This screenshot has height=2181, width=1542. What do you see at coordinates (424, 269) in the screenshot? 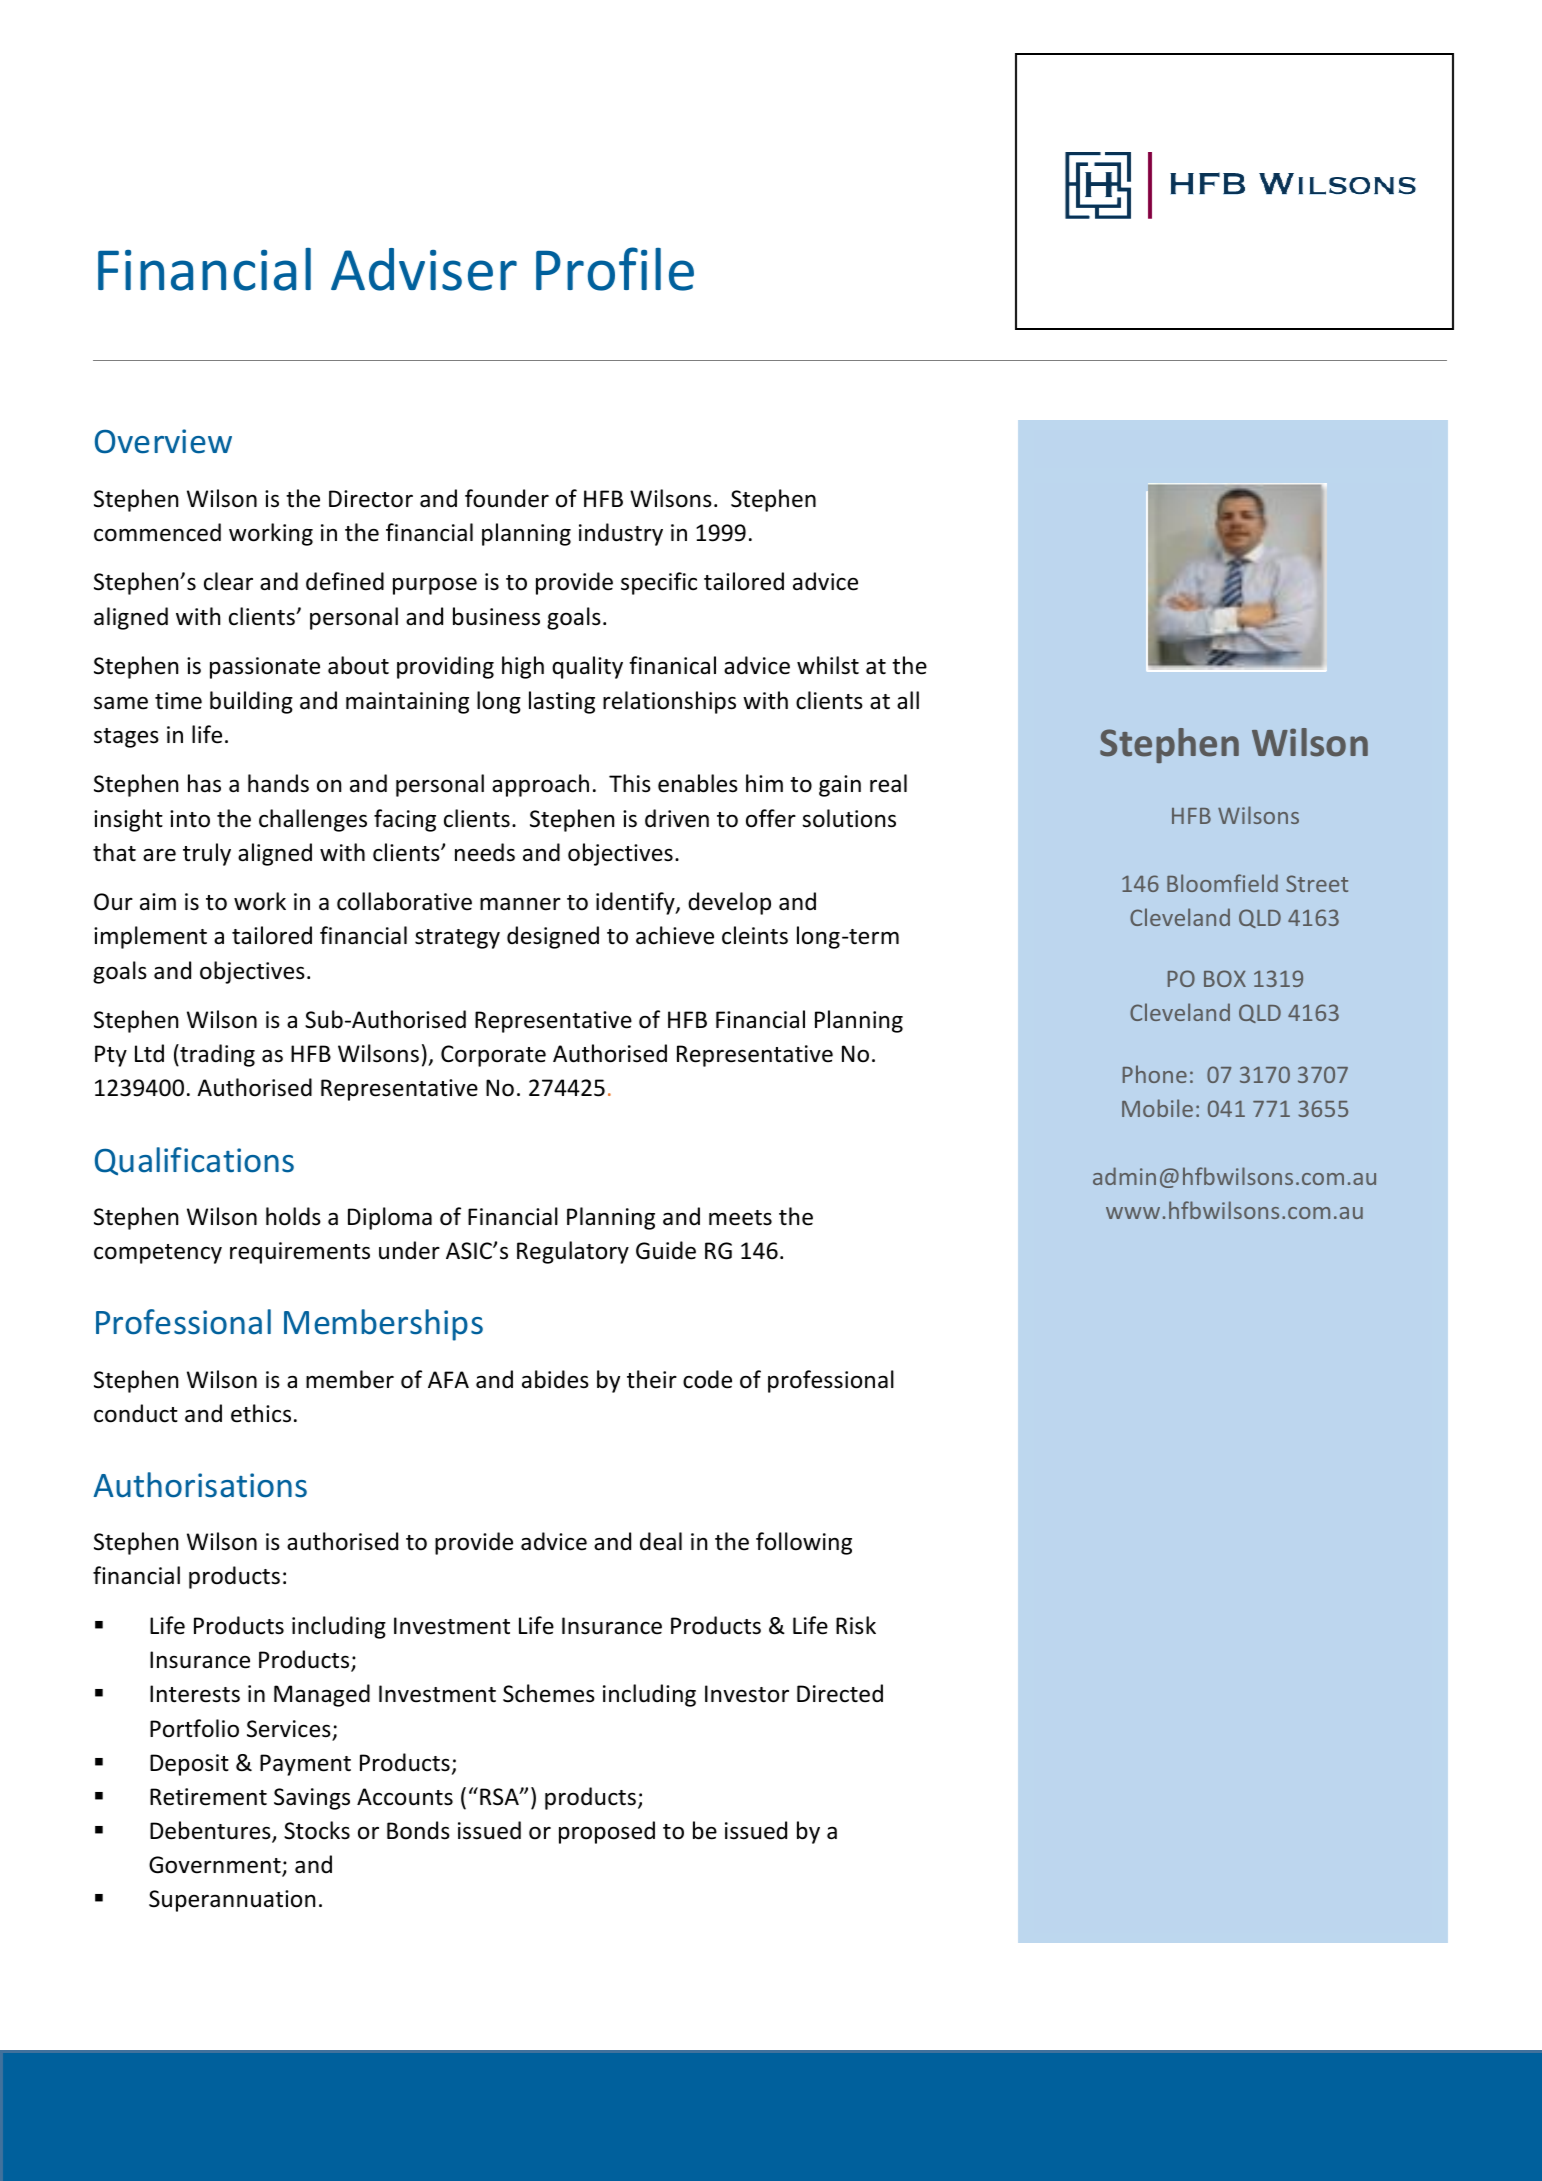
I see `Adviser` at bounding box center [424, 269].
